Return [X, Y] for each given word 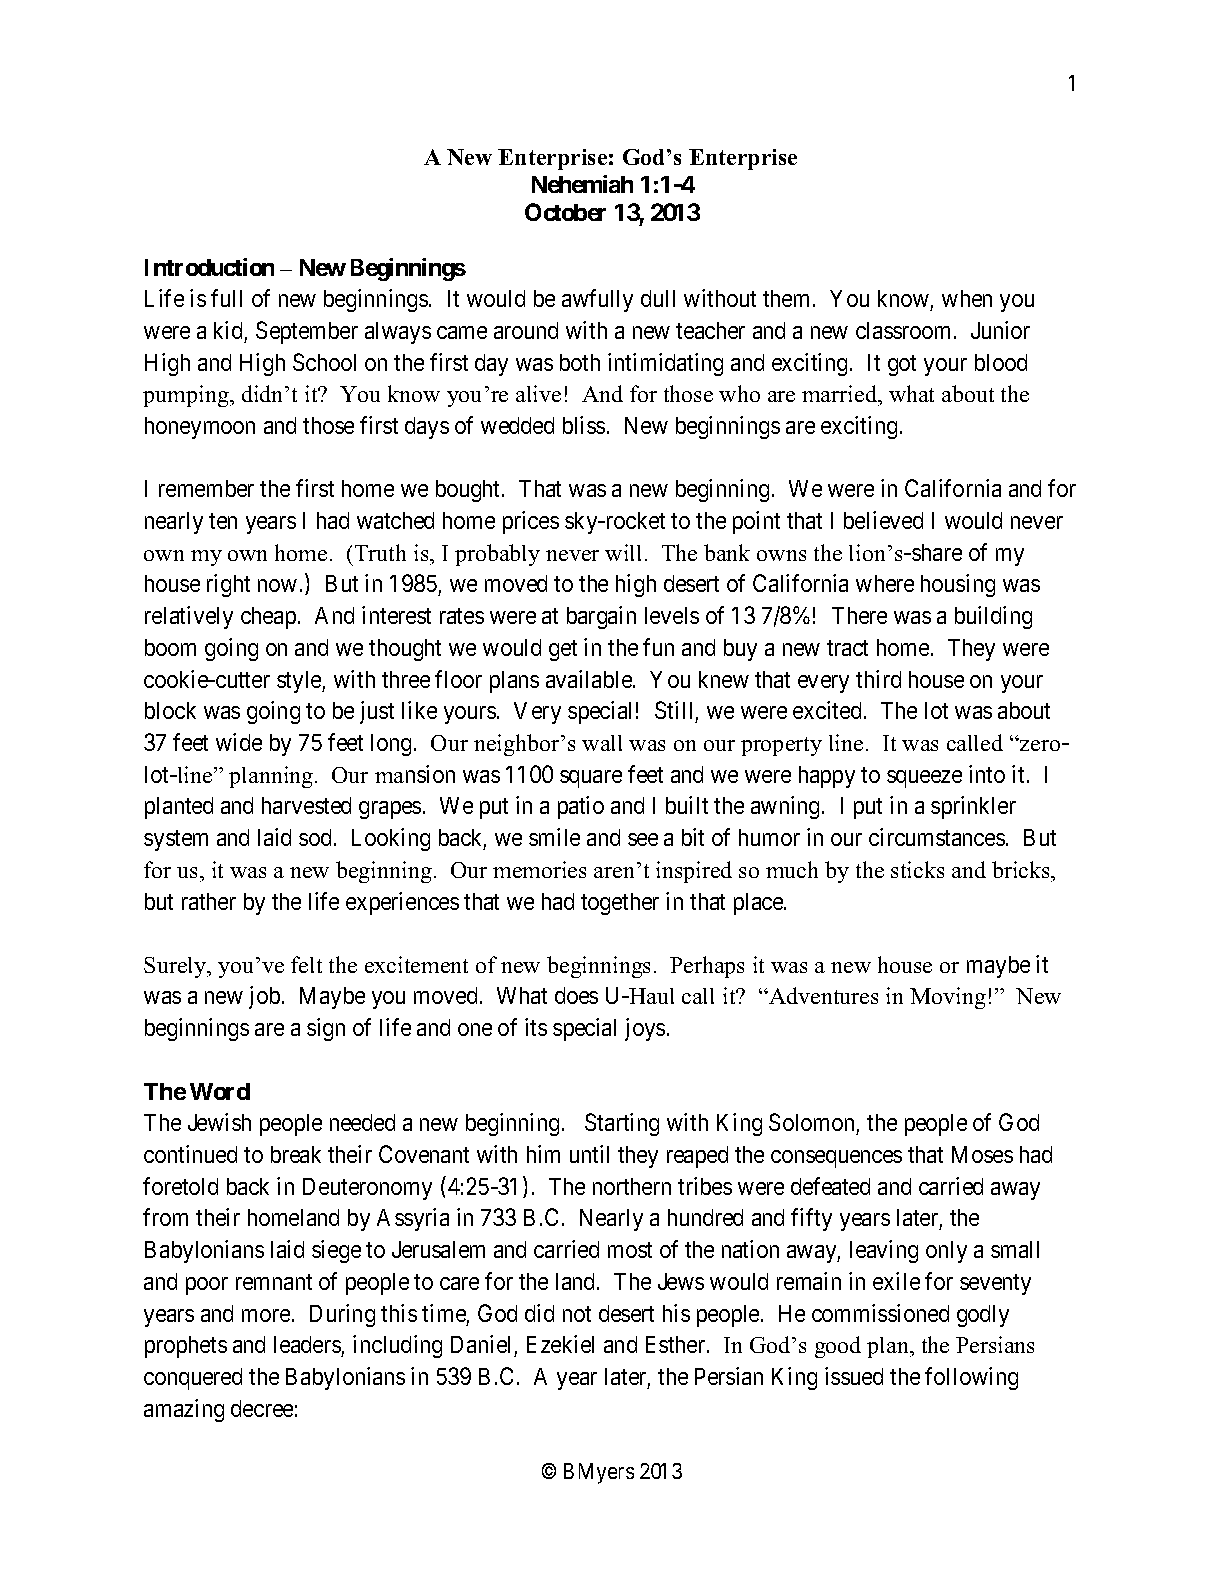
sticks [917, 869]
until [589, 1154]
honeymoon [200, 428]
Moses [982, 1154]
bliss [584, 425]
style [300, 682]
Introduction [209, 267]
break [296, 1154]
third [878, 679]
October [565, 212]
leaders [307, 1344]
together [620, 904]
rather [209, 901]
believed [883, 520]
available [590, 679]
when [967, 298]
